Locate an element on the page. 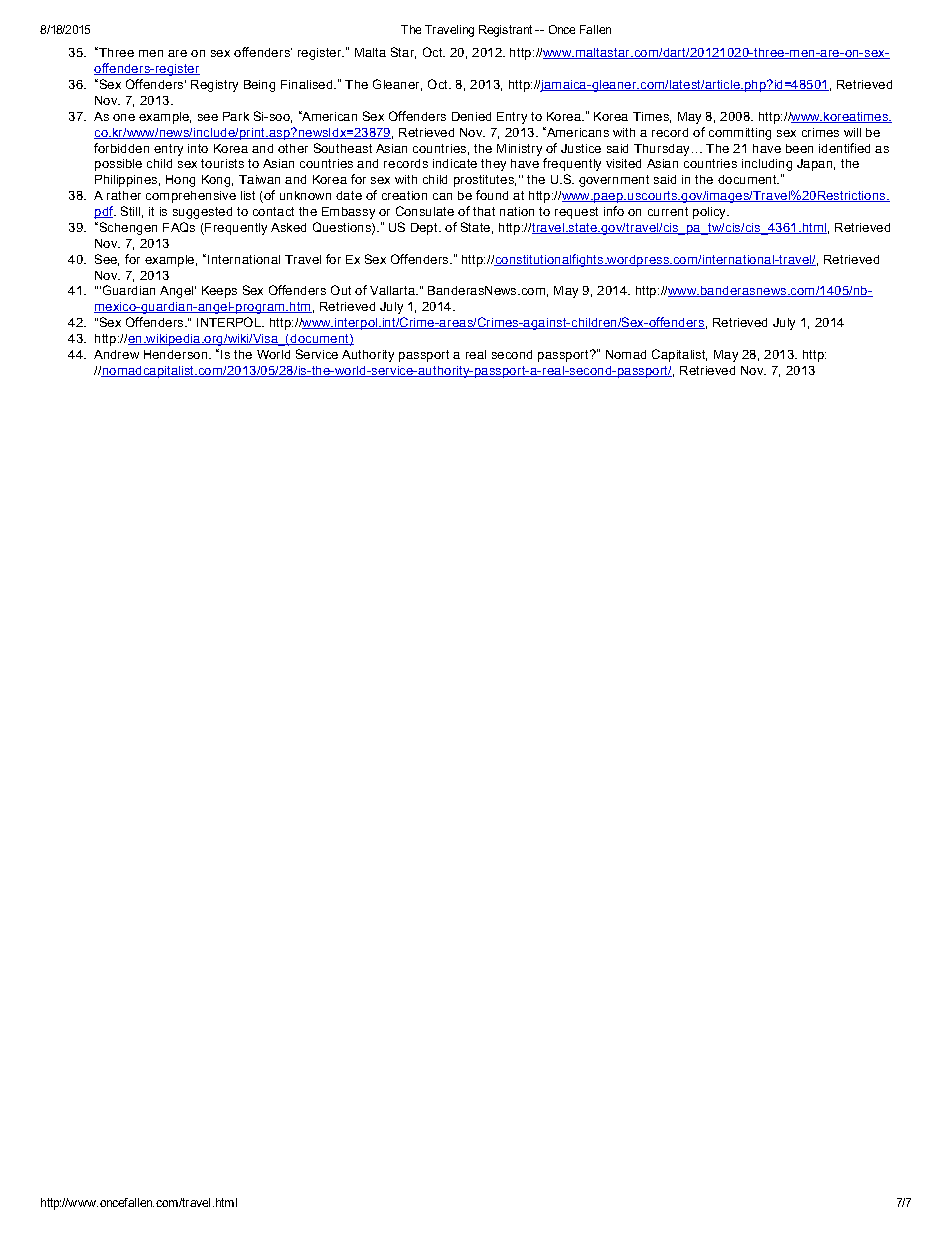 Image resolution: width=952 pixels, height=1233 pixels. Henderson is located at coordinates (175, 354).
